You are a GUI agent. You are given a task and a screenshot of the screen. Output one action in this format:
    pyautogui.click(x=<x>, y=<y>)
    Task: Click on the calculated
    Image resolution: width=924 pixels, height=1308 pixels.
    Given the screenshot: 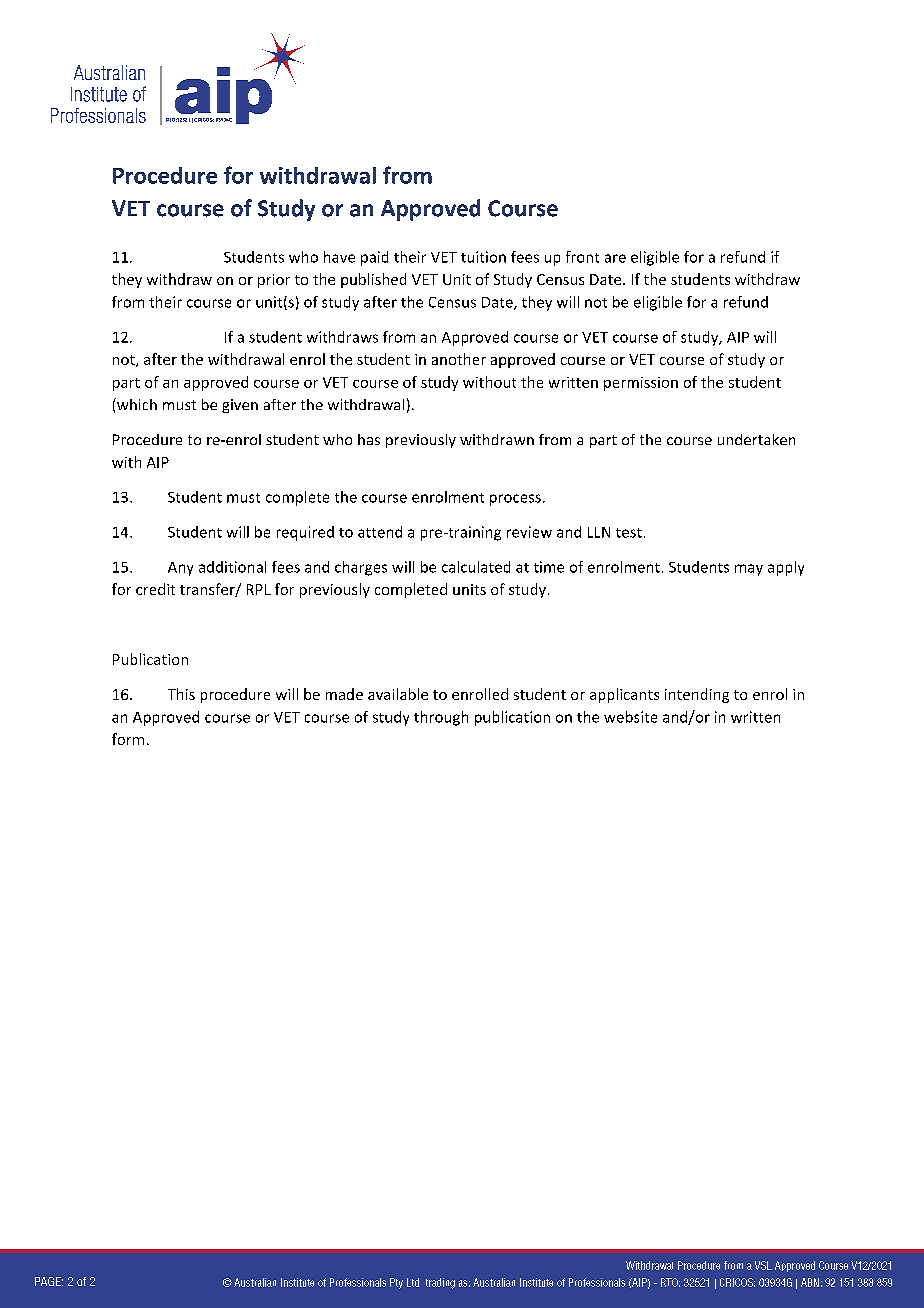 What is the action you would take?
    pyautogui.click(x=476, y=567)
